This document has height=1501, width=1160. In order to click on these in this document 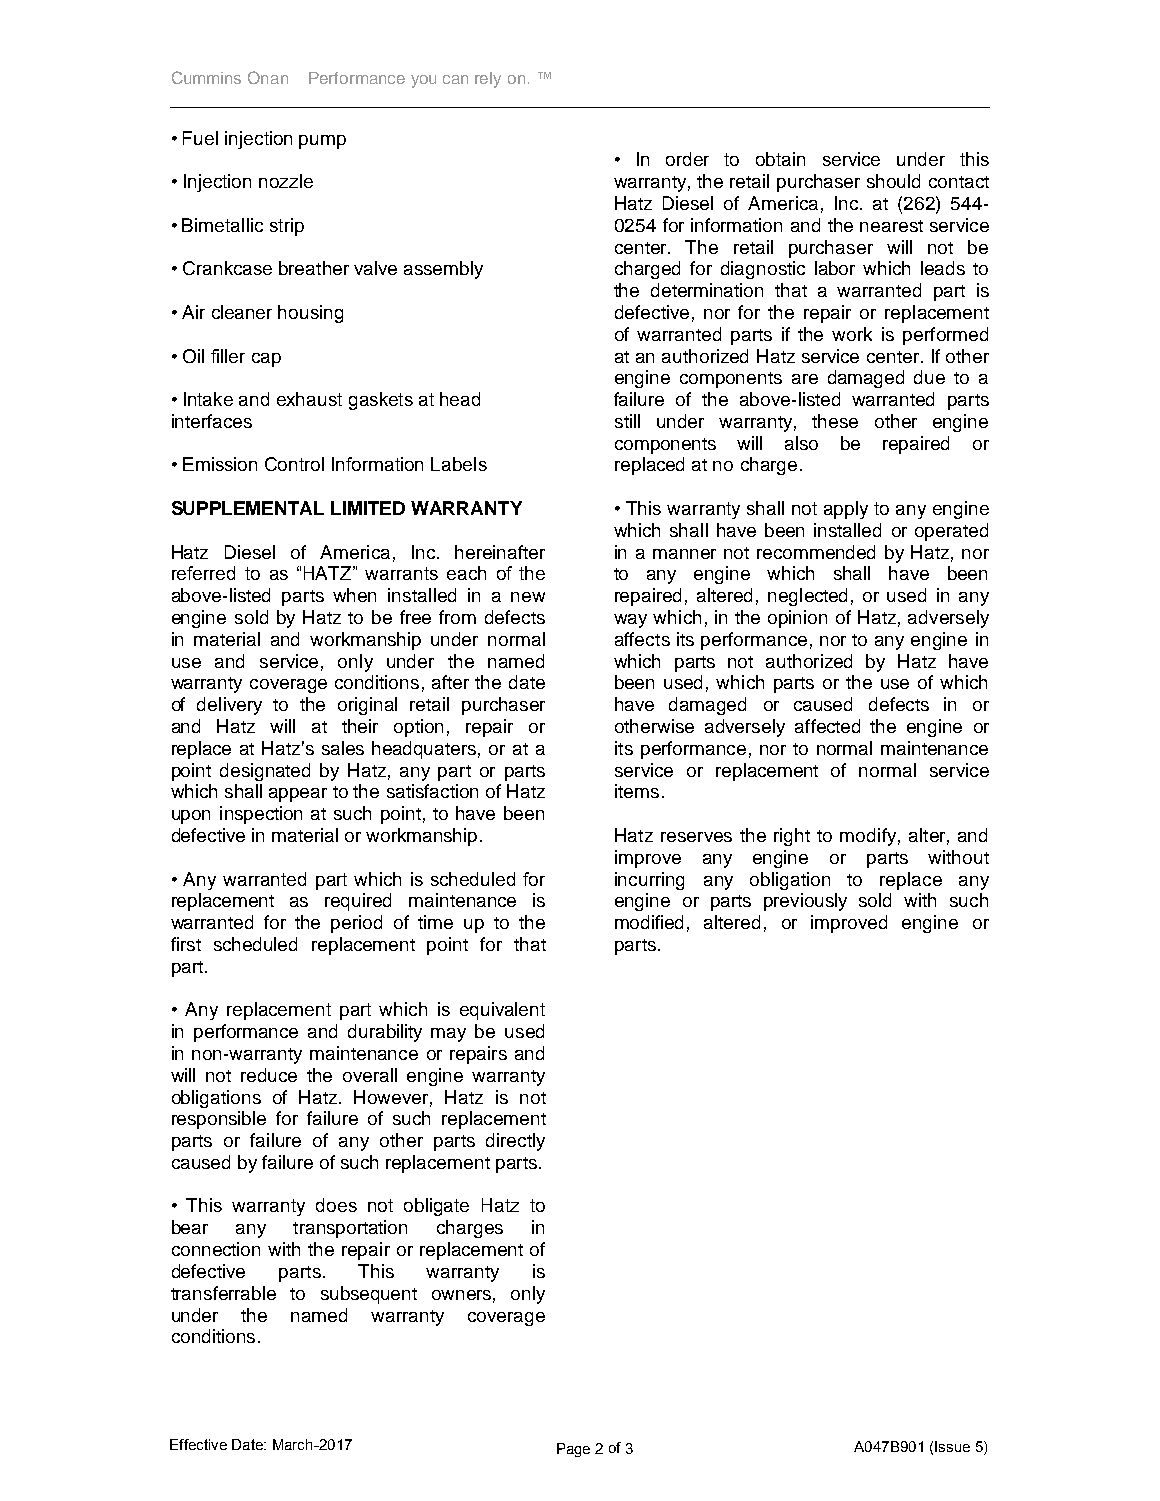, I will do `click(835, 421)`.
